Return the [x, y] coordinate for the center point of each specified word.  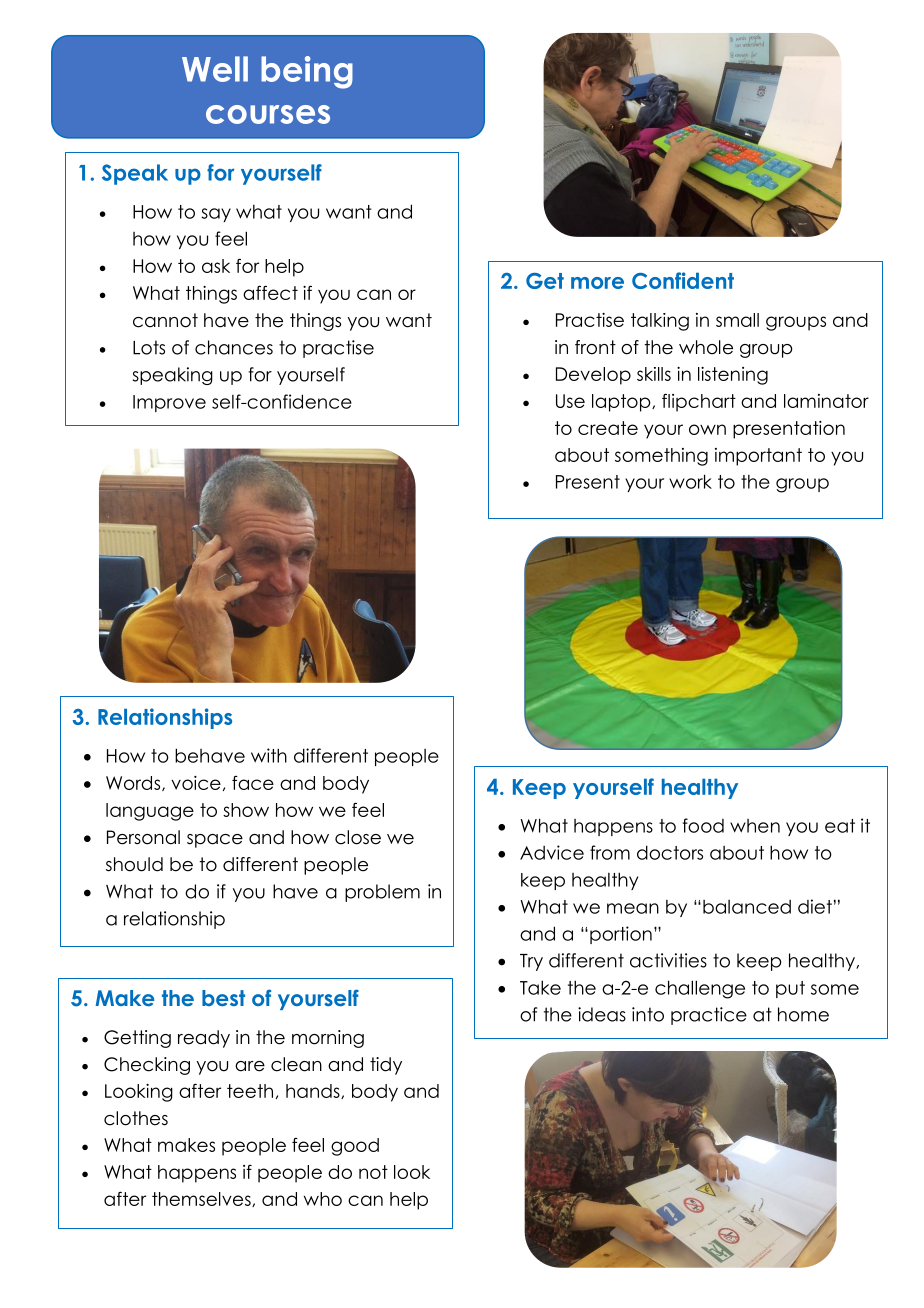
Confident [683, 280]
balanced [747, 907]
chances [234, 347]
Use [570, 401]
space [215, 841]
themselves [202, 1199]
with [269, 755]
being [307, 72]
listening [733, 376]
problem [382, 893]
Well [215, 69]
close [358, 837]
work [690, 481]
